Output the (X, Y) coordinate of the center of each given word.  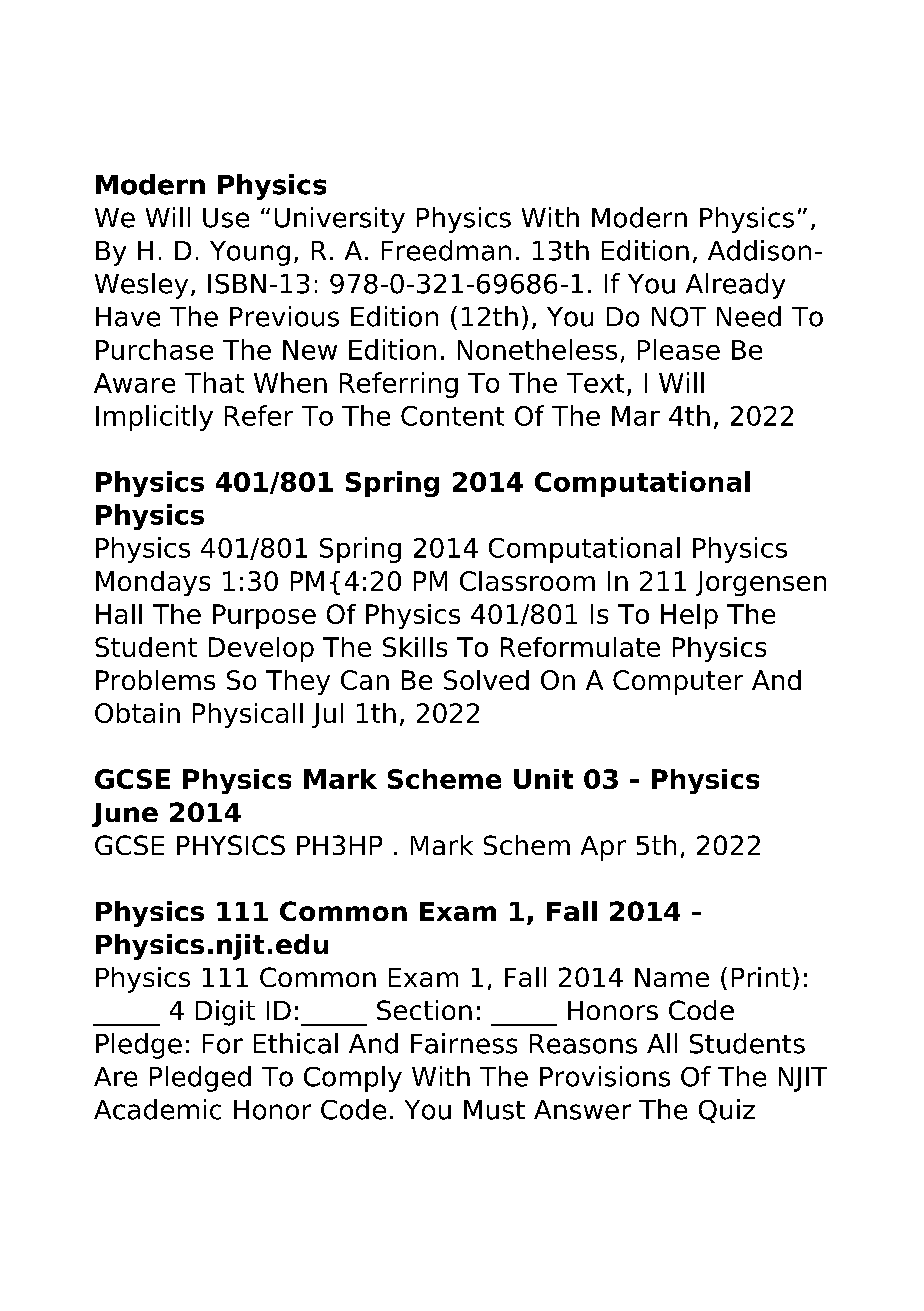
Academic (157, 1109)
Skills (415, 647)
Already (735, 286)
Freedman (446, 250)
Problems (155, 680)
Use (226, 218)
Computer (678, 682)
